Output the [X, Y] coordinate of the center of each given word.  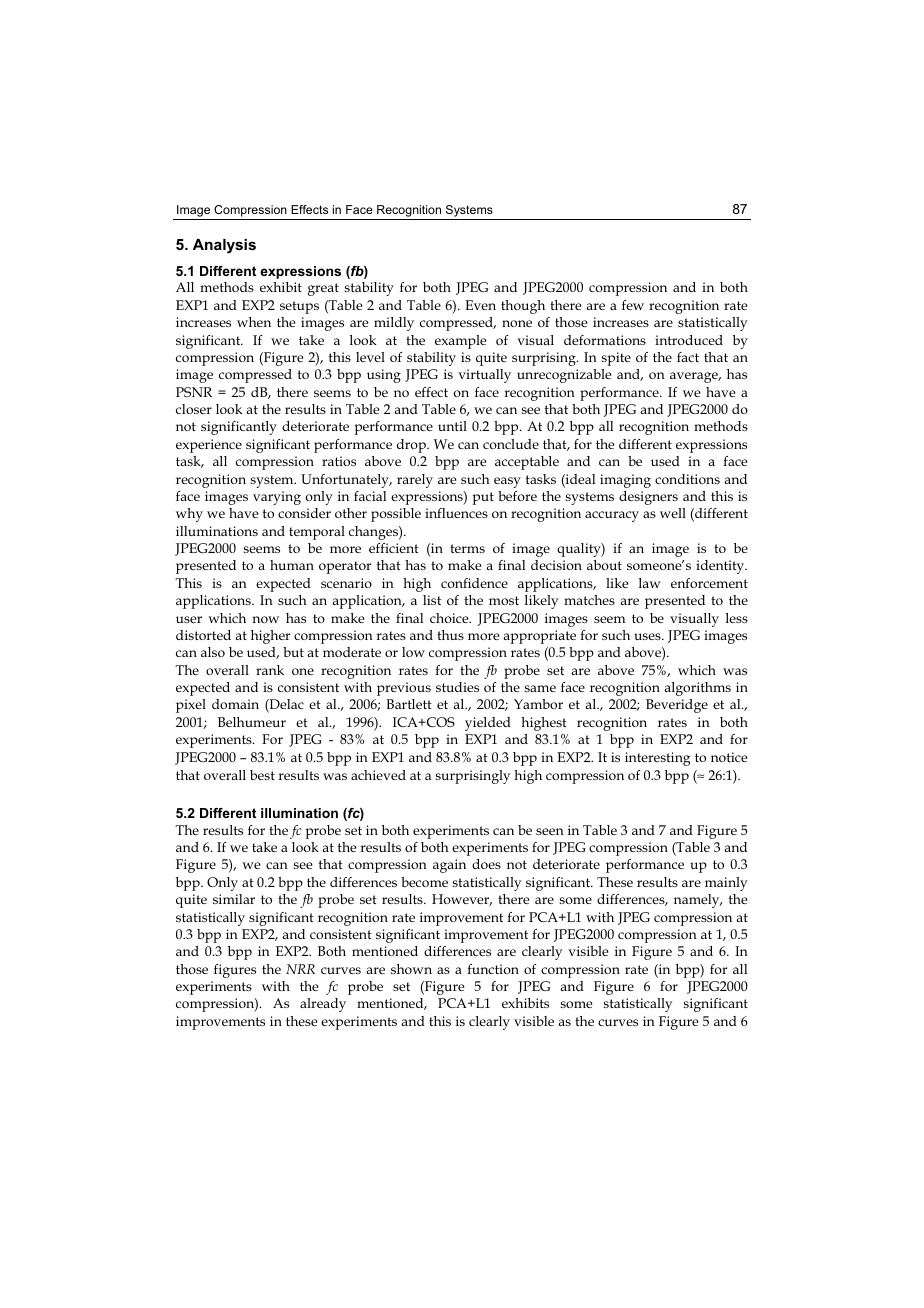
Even [480, 305]
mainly [726, 884]
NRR [300, 969]
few [633, 305]
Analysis [224, 246]
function [493, 969]
